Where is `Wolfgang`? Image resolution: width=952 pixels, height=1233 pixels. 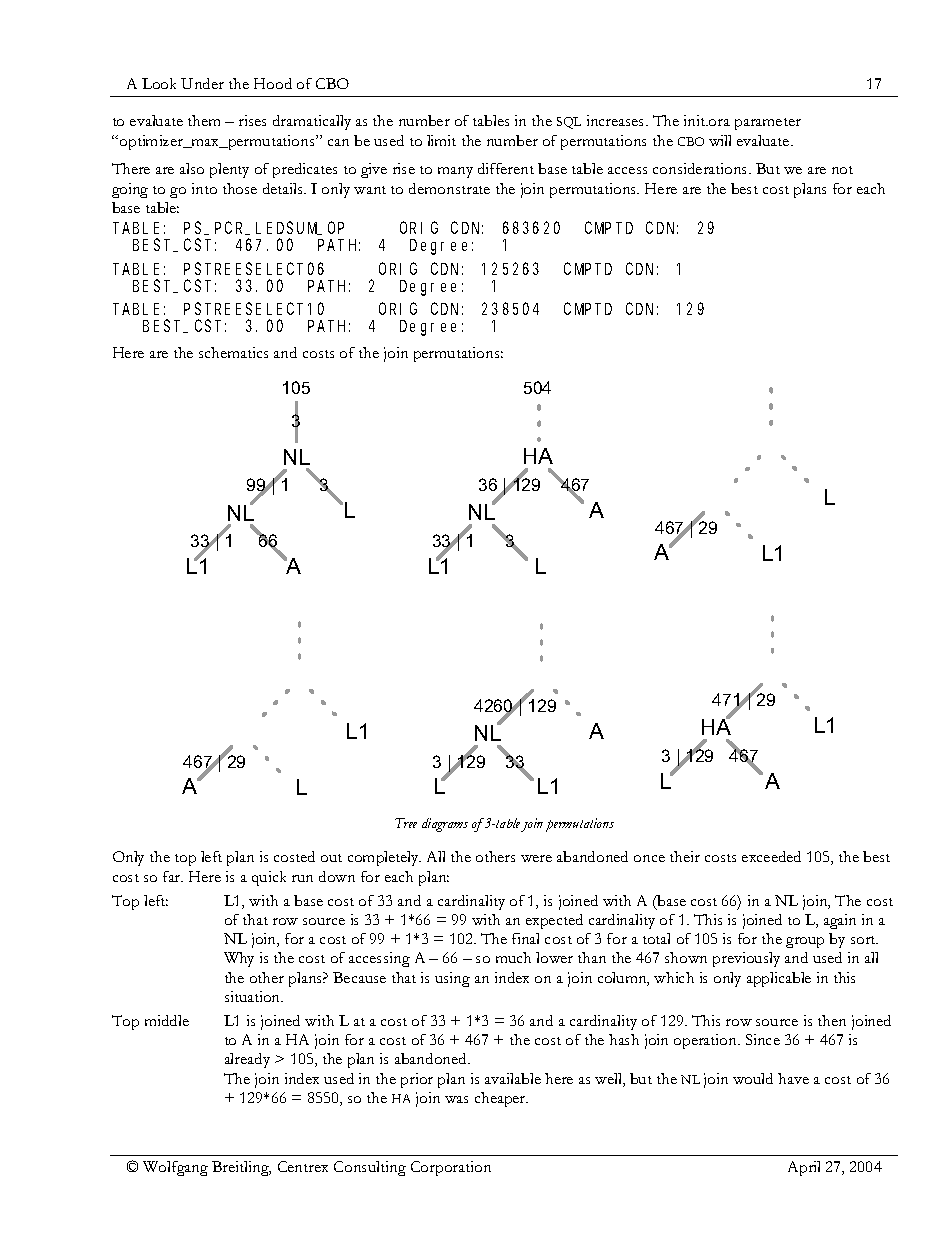 Wolfgang is located at coordinates (175, 1168).
